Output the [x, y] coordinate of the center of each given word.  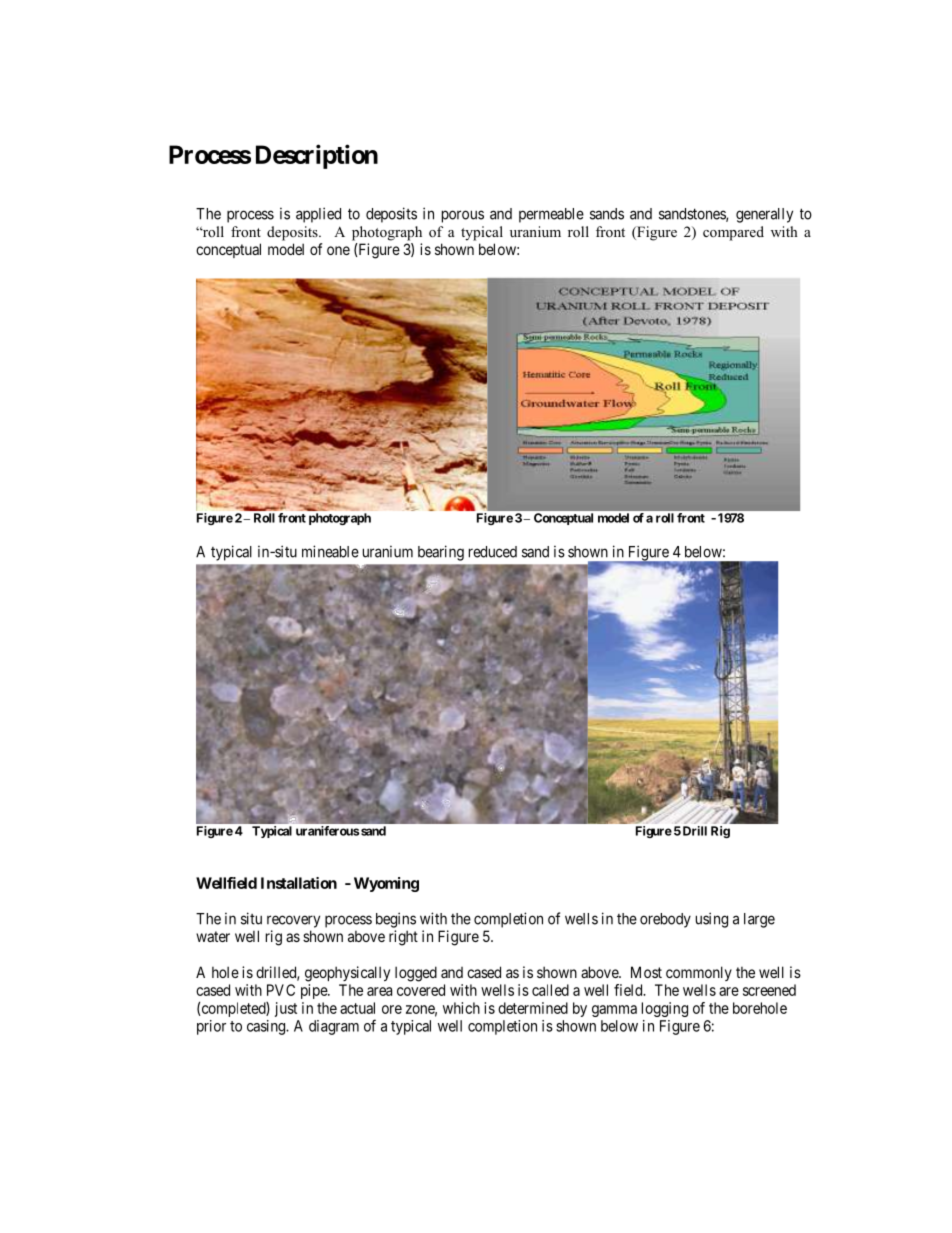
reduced [493, 552]
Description [317, 156]
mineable [330, 551]
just [286, 1009]
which [461, 1008]
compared [733, 233]
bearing [441, 553]
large [759, 920]
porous [463, 216]
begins [396, 920]
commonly [699, 973]
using [712, 920]
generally [764, 215]
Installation [299, 883]
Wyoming [386, 884]
